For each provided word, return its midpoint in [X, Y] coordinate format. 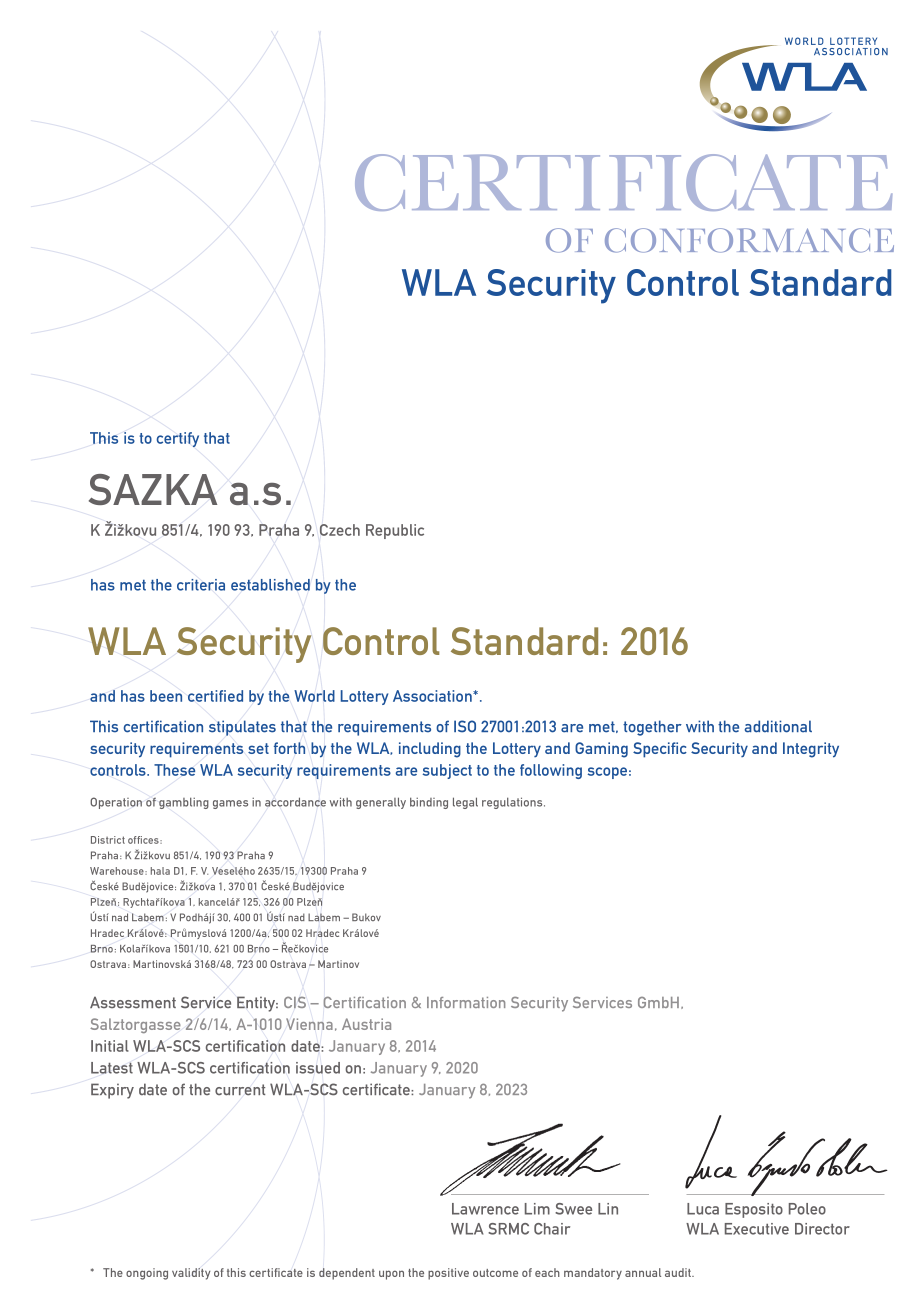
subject [447, 771]
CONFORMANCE [749, 240]
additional [778, 726]
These [174, 770]
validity [191, 1274]
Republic [395, 531]
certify [177, 439]
